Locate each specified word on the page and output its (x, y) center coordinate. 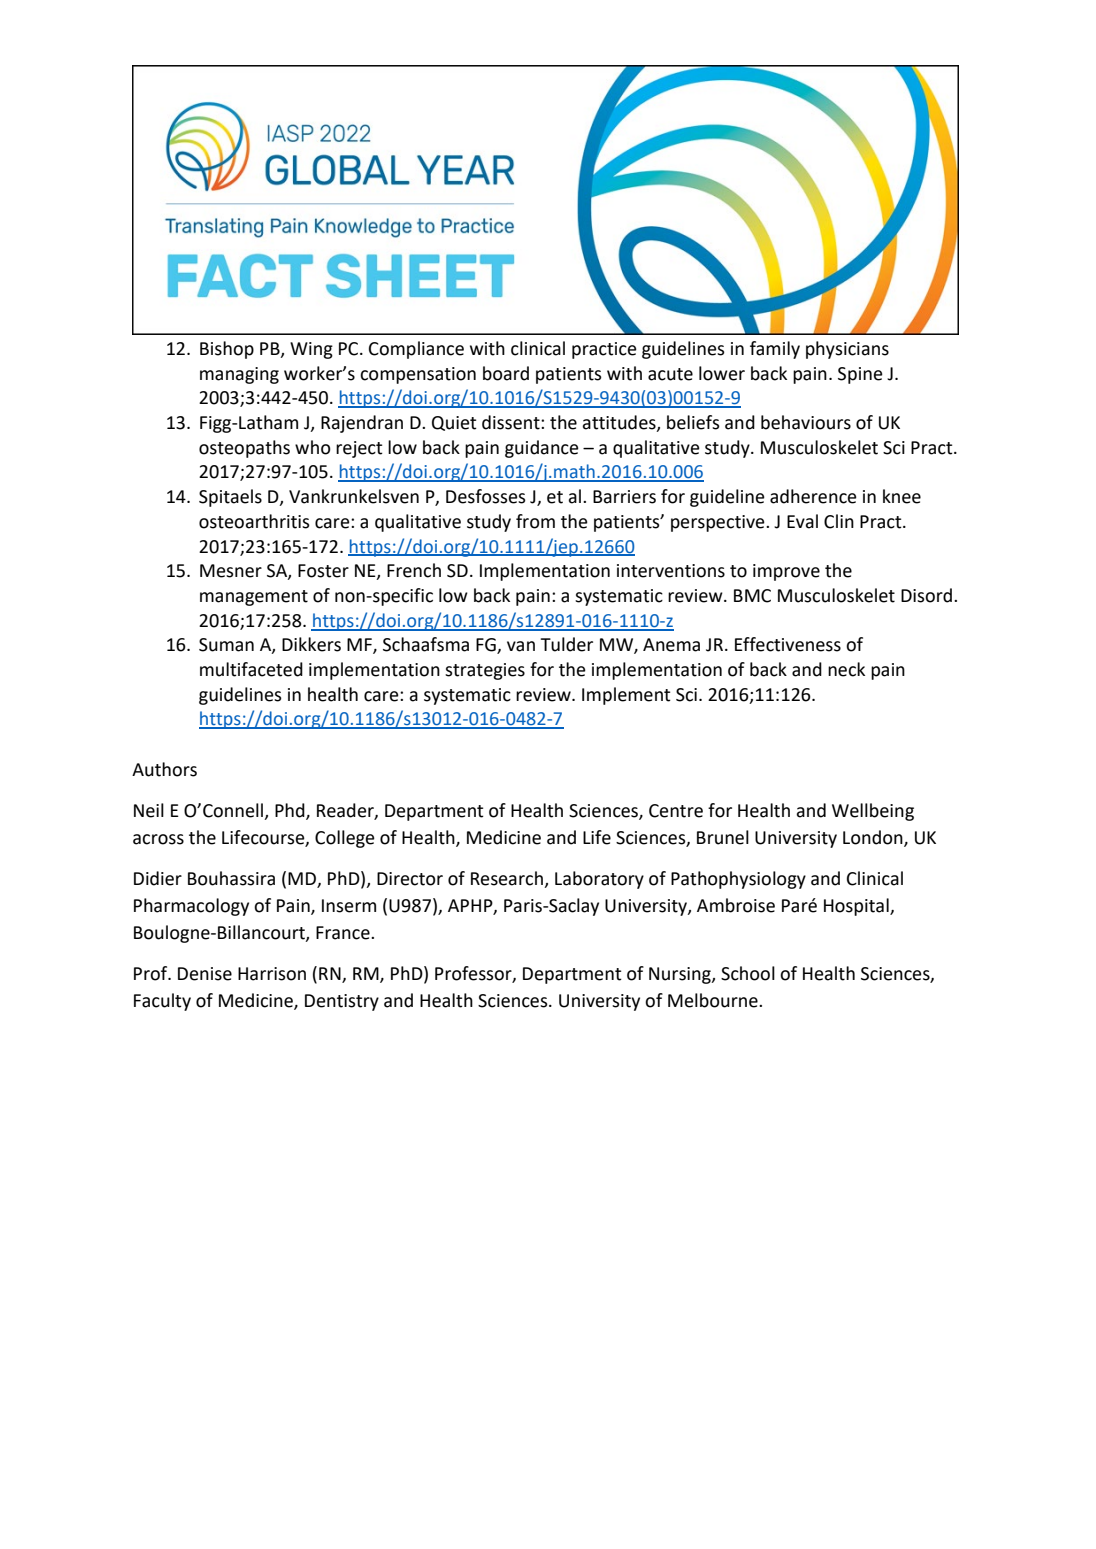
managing (239, 375)
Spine (860, 375)
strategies (485, 671)
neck (846, 669)
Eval (802, 521)
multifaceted (251, 669)
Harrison (272, 974)
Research (508, 879)
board (506, 373)
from (535, 521)
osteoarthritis (254, 521)
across (158, 839)
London (874, 838)
